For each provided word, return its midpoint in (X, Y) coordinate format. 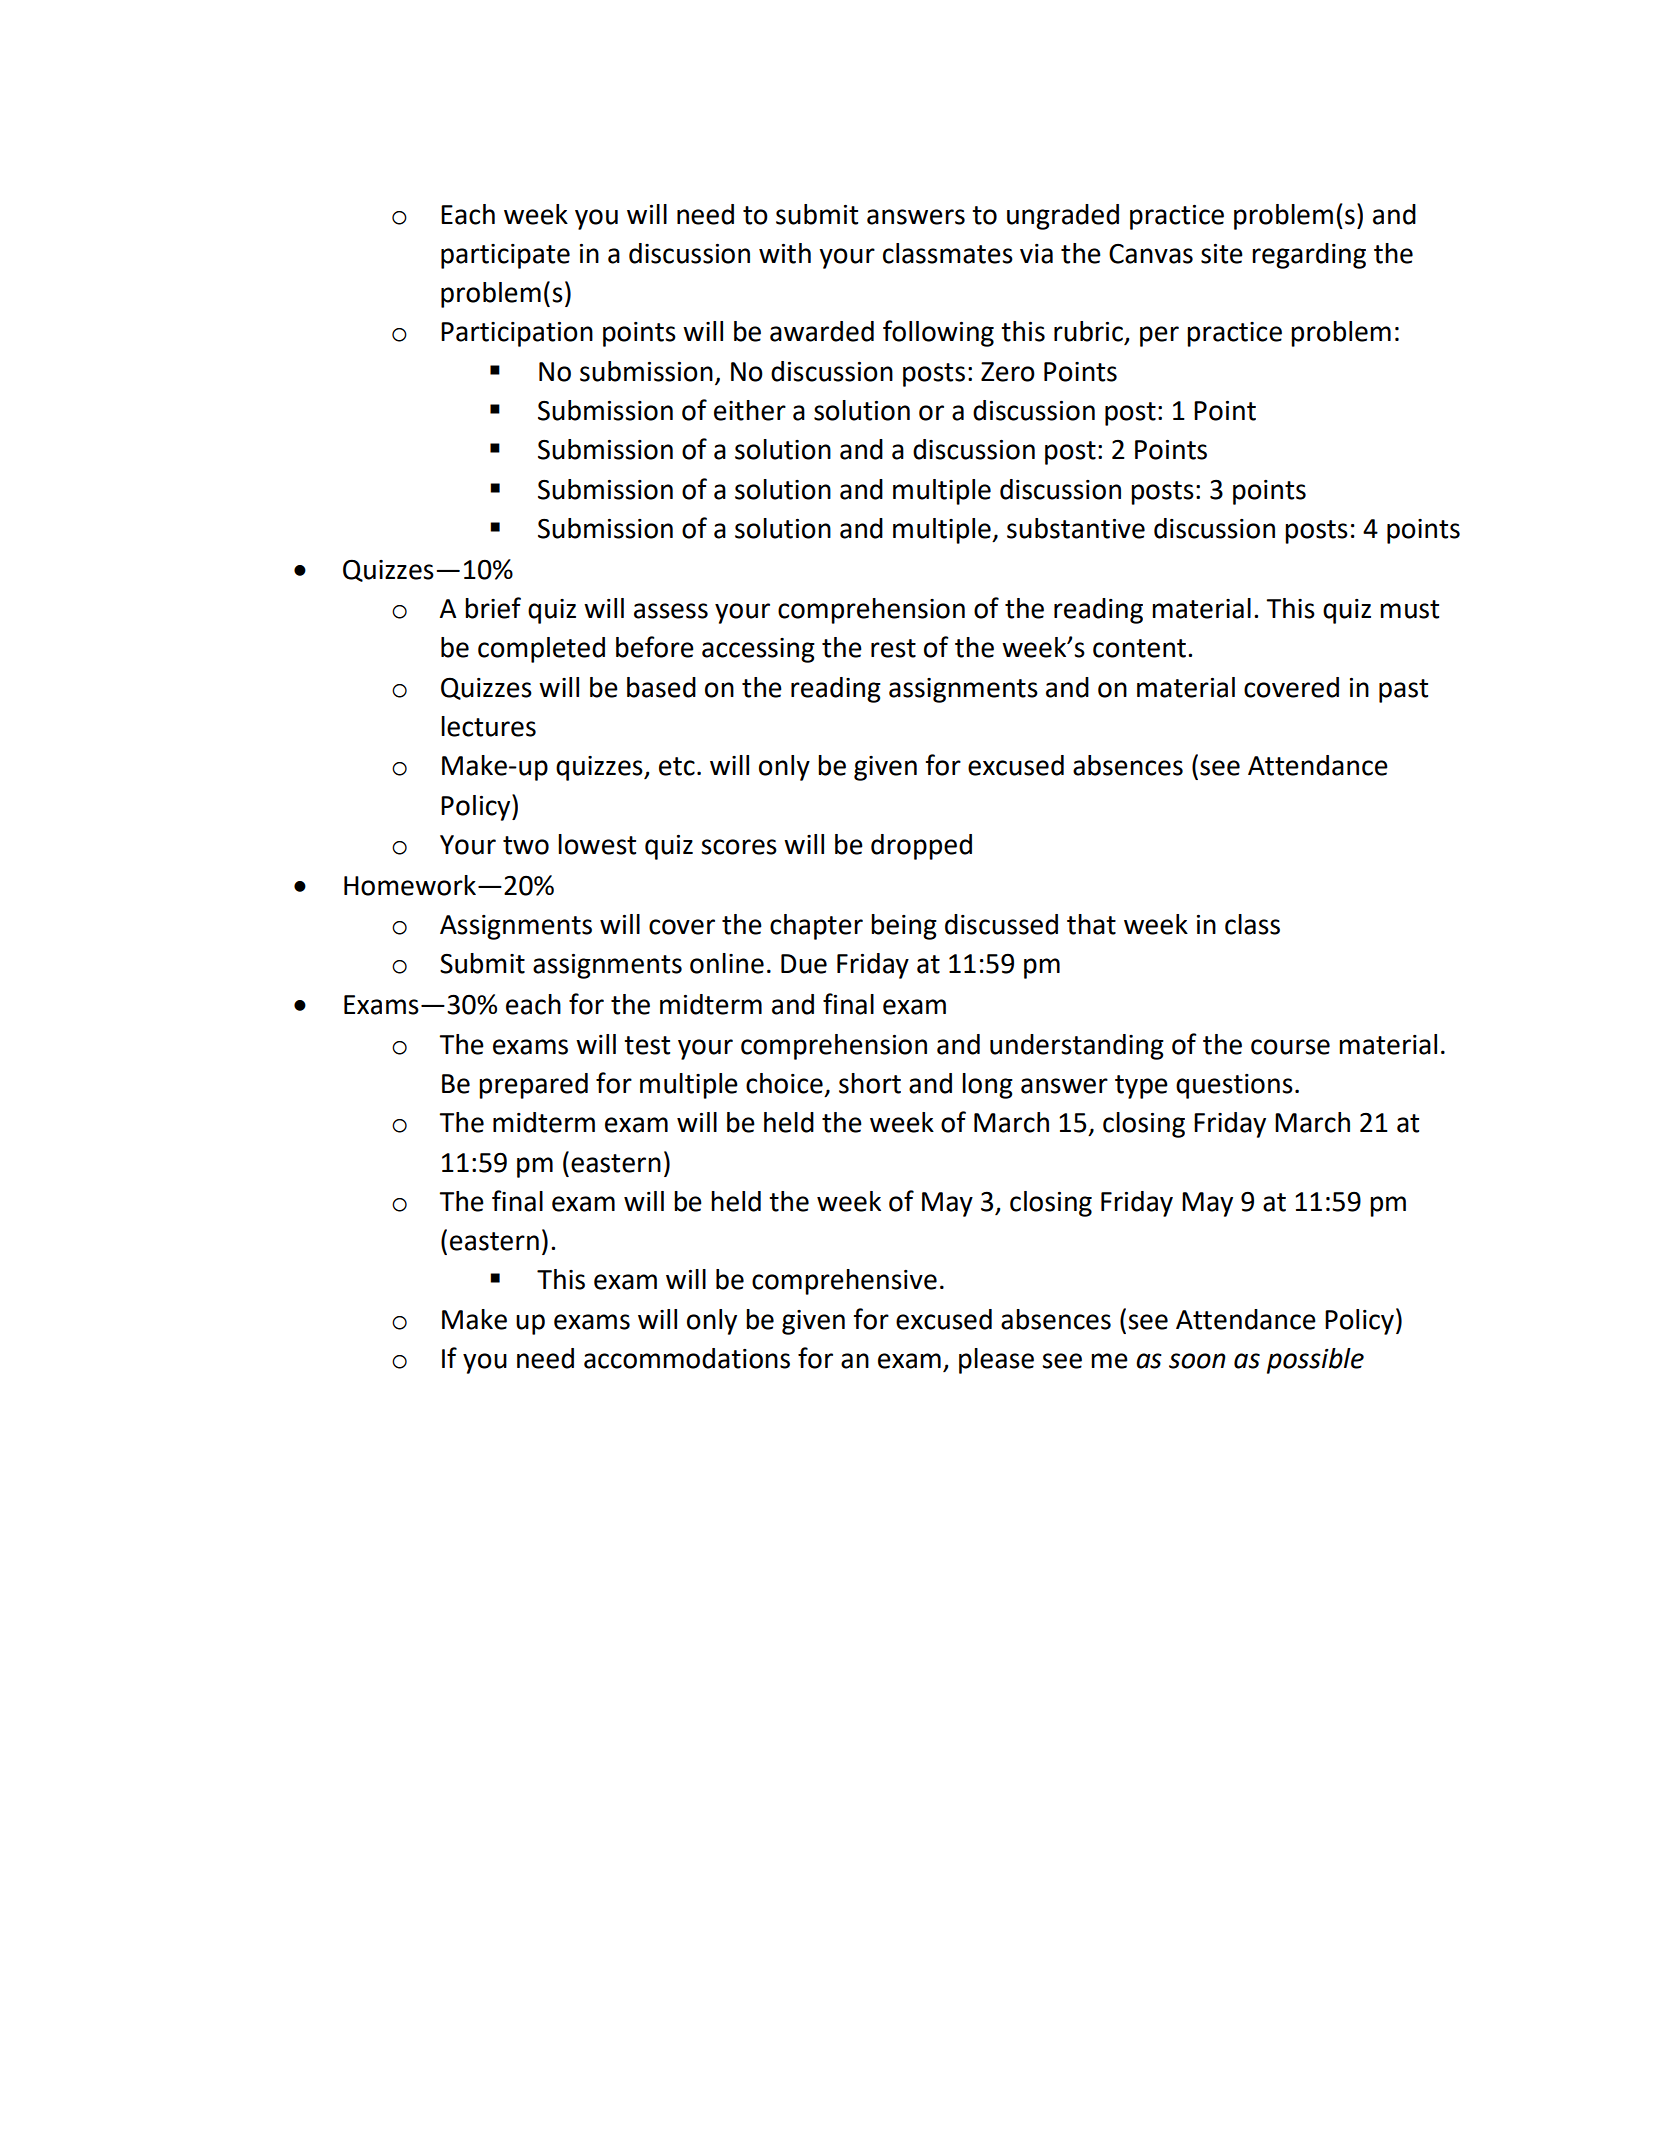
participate (505, 256)
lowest (597, 844)
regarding (1309, 256)
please (996, 1361)
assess (671, 611)
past (1403, 691)
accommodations (687, 1358)
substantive (1076, 528)
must (1409, 609)
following (938, 333)
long (987, 1086)
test (647, 1045)
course (1290, 1047)
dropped (921, 847)
